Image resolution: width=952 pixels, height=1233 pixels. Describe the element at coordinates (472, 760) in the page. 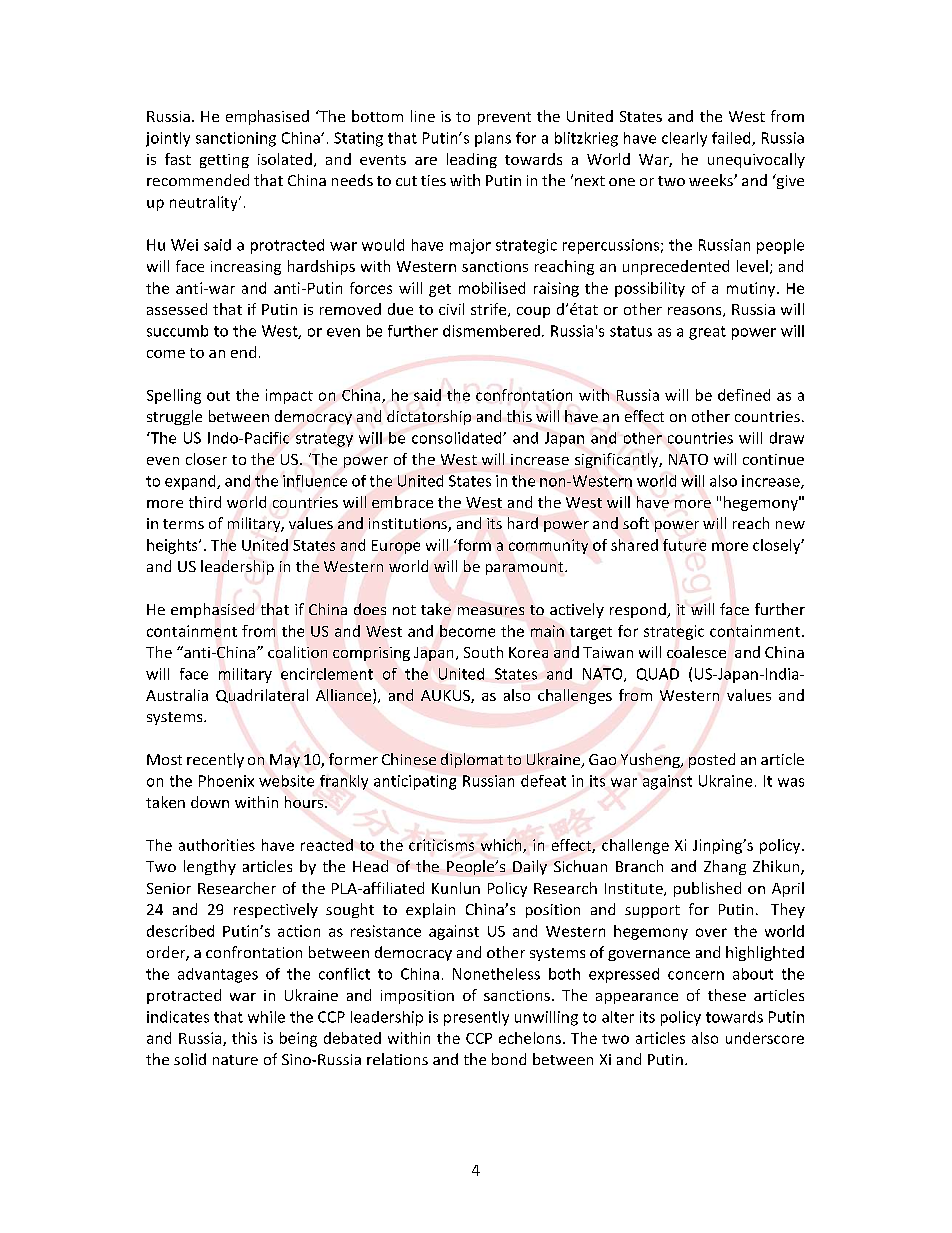

I see `diplomat` at that location.
